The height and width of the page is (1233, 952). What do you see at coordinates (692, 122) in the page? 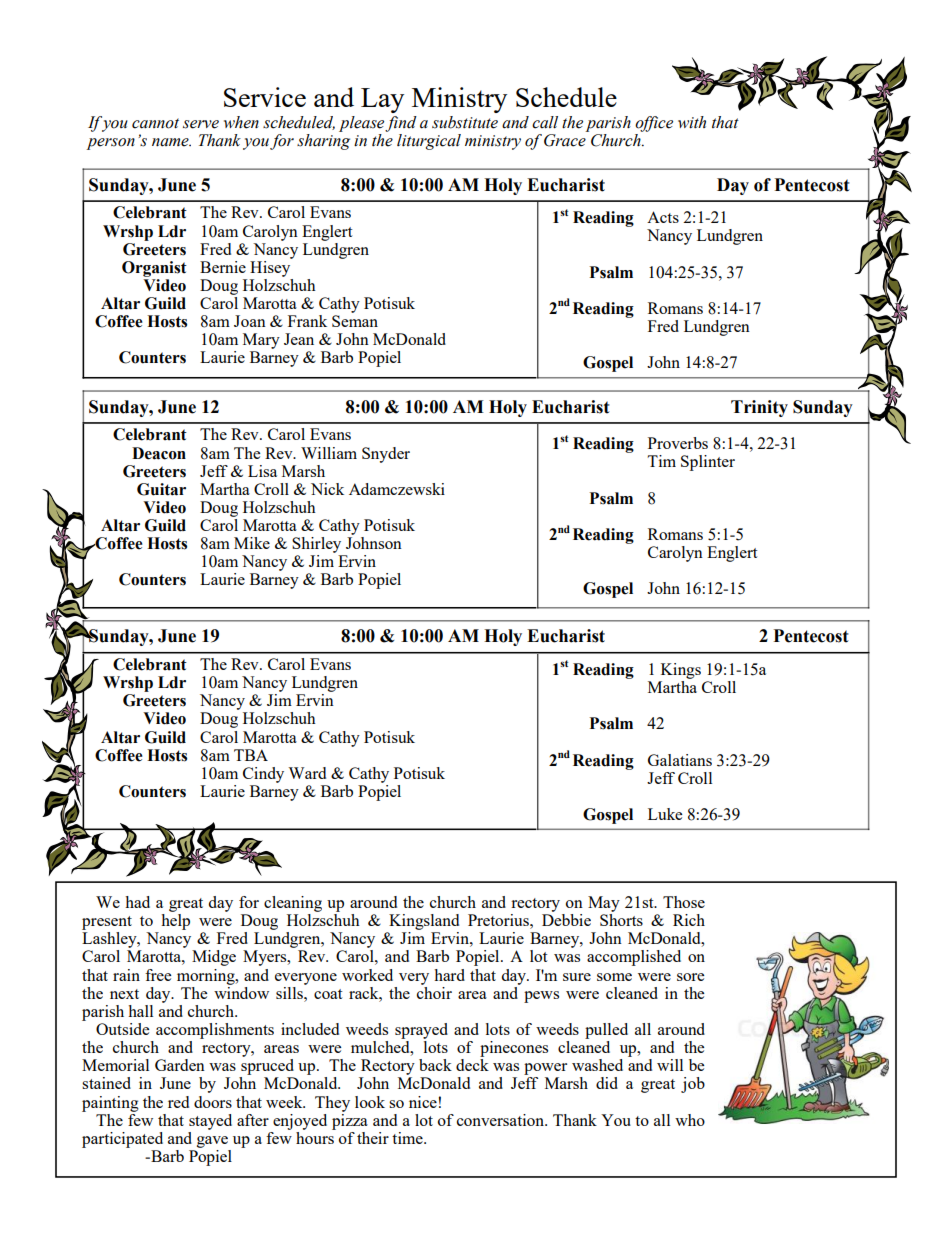
I see `with` at bounding box center [692, 122].
